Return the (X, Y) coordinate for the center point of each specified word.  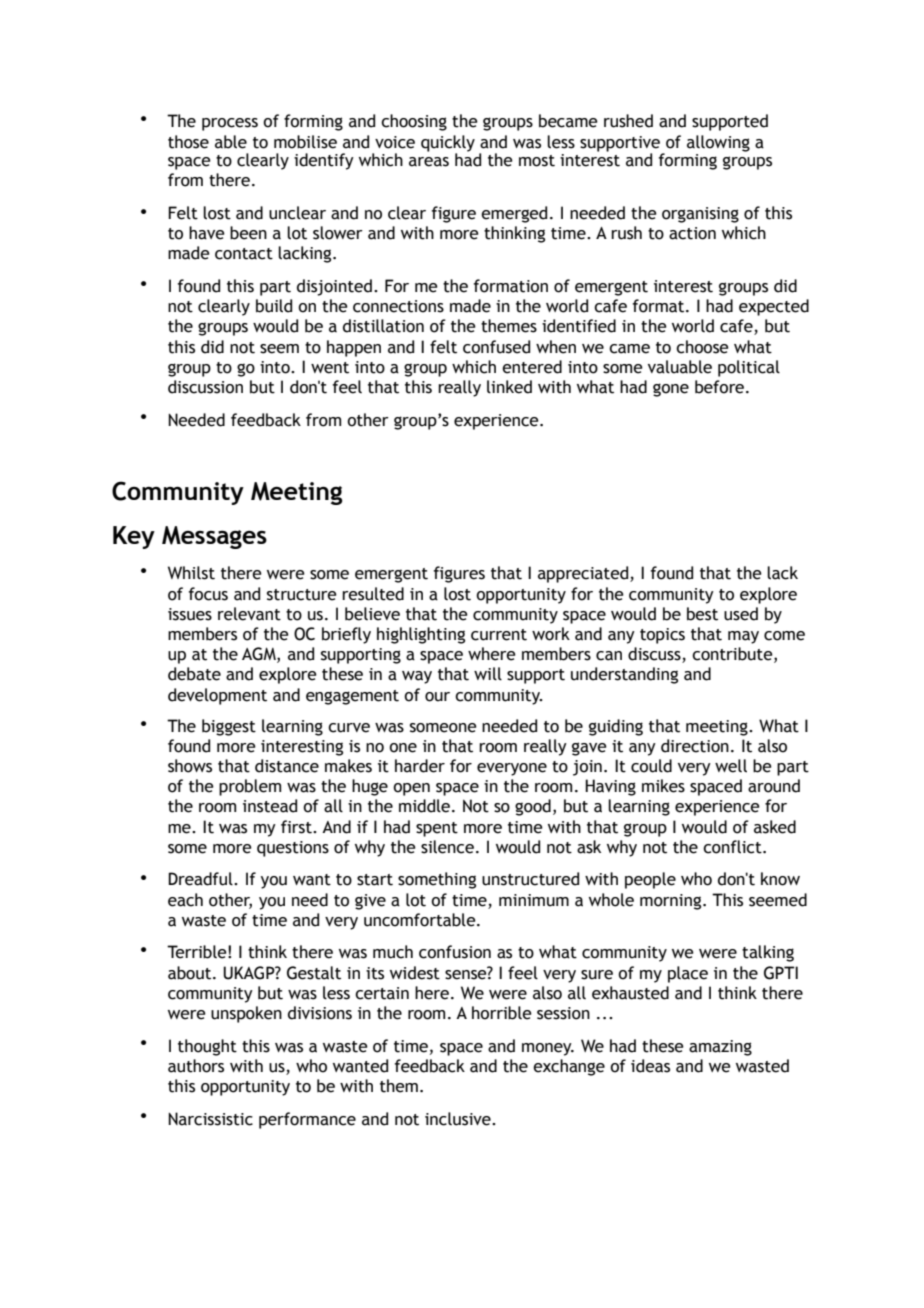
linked (509, 387)
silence (447, 847)
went (330, 368)
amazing (720, 1048)
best (702, 614)
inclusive (459, 1119)
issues (190, 614)
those (188, 142)
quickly (448, 144)
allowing (718, 143)
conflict (733, 847)
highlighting (421, 635)
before (721, 387)
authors (196, 1066)
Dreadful (201, 879)
